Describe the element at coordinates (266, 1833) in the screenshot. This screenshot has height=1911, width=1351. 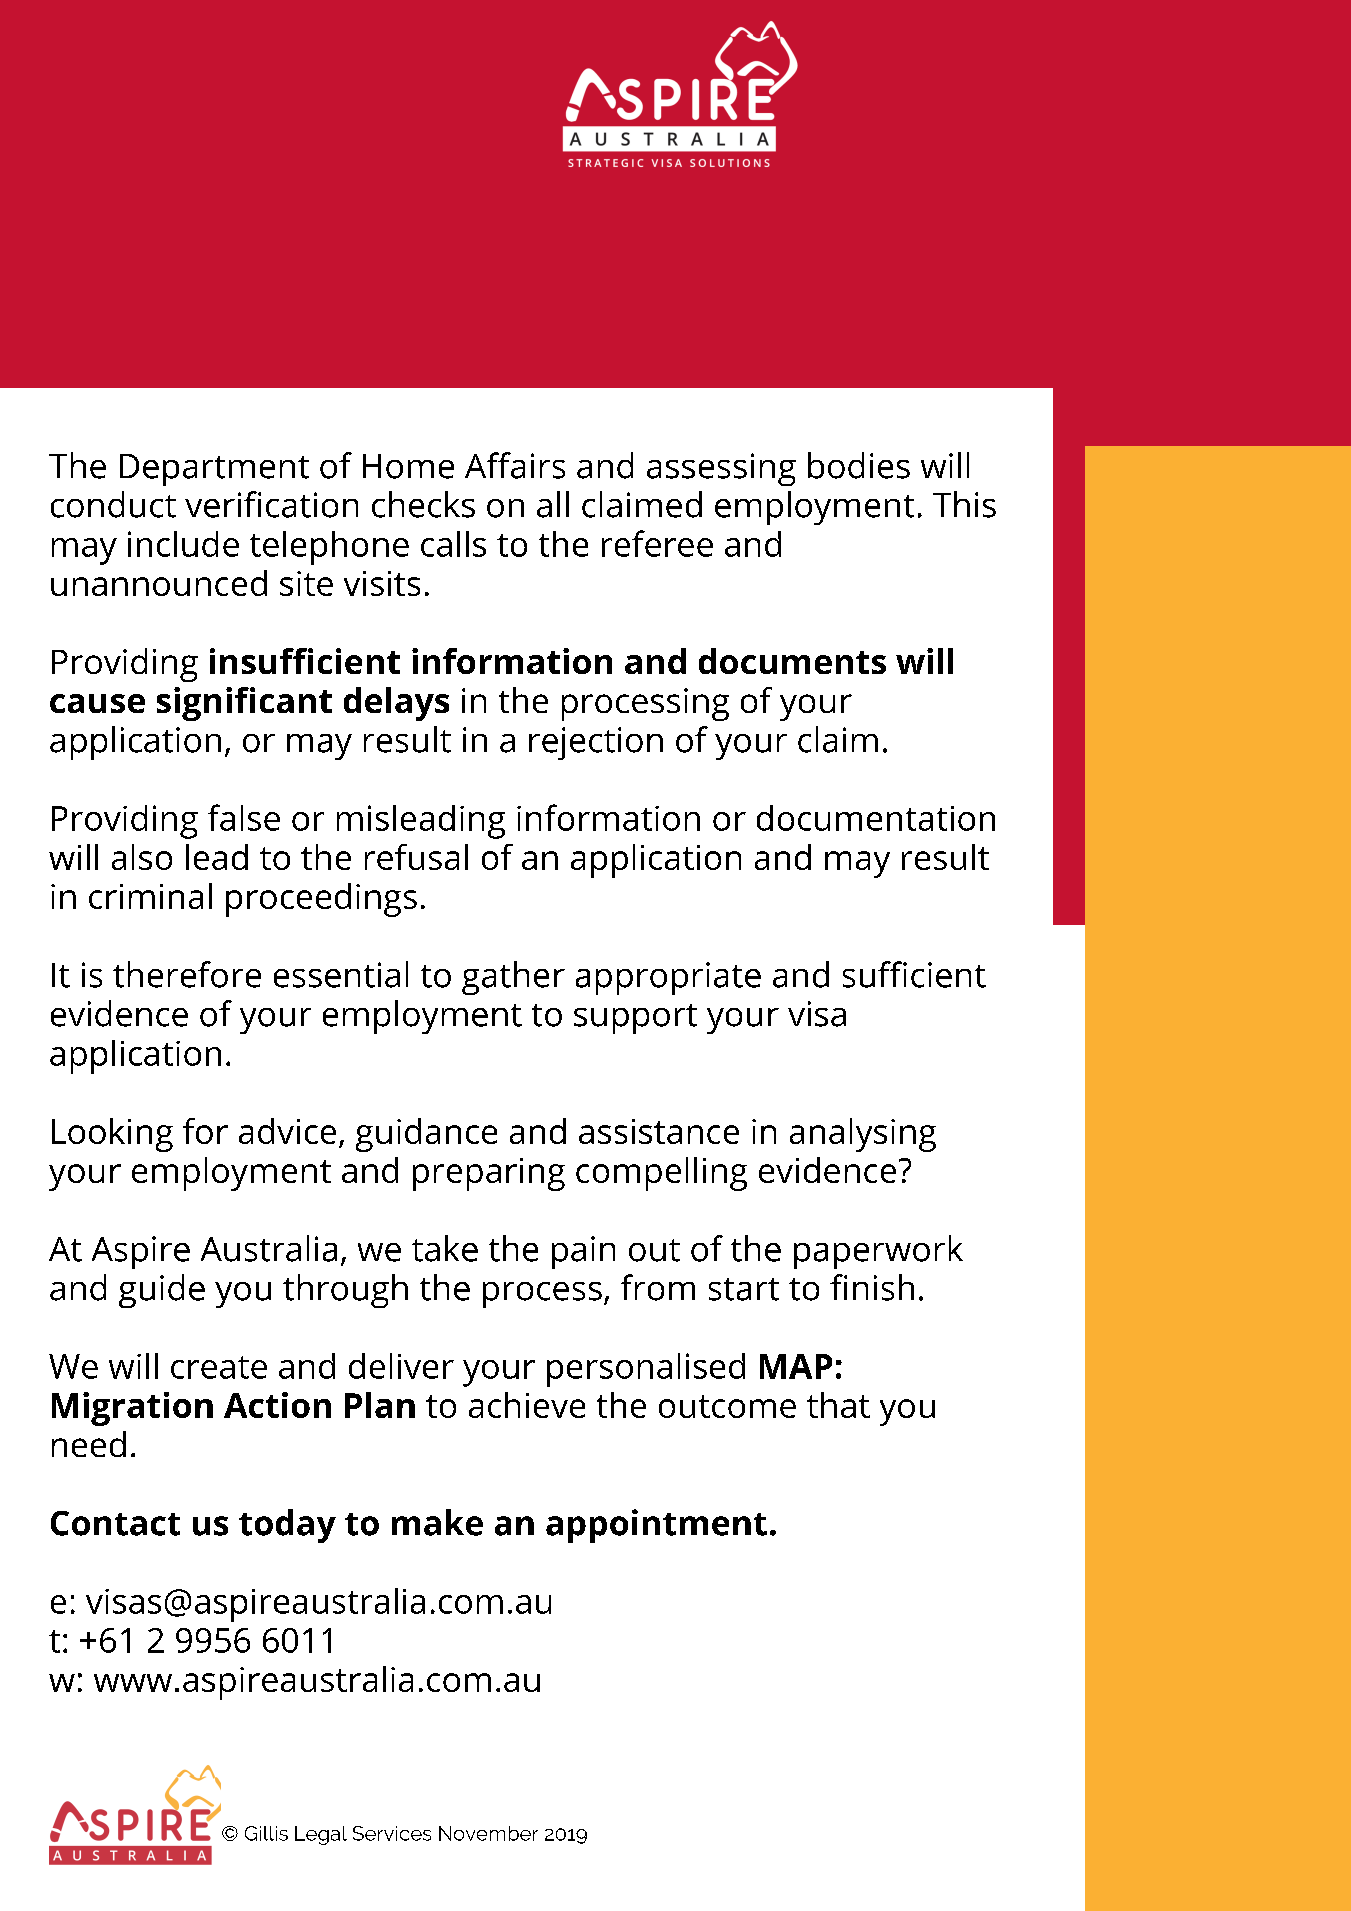
I see `Gillis` at that location.
